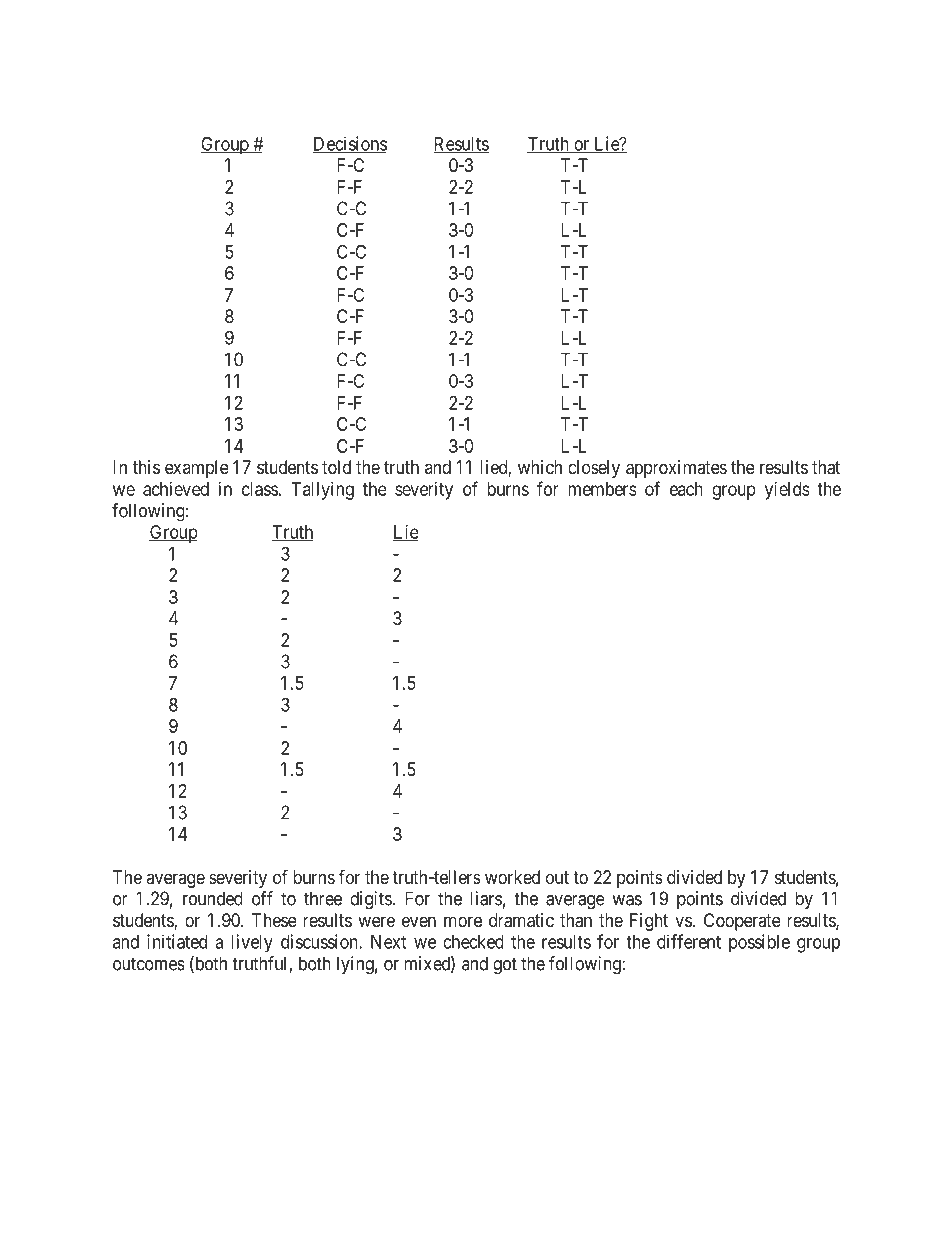 The height and width of the screenshot is (1233, 952). I want to click on lively, so click(252, 943).
